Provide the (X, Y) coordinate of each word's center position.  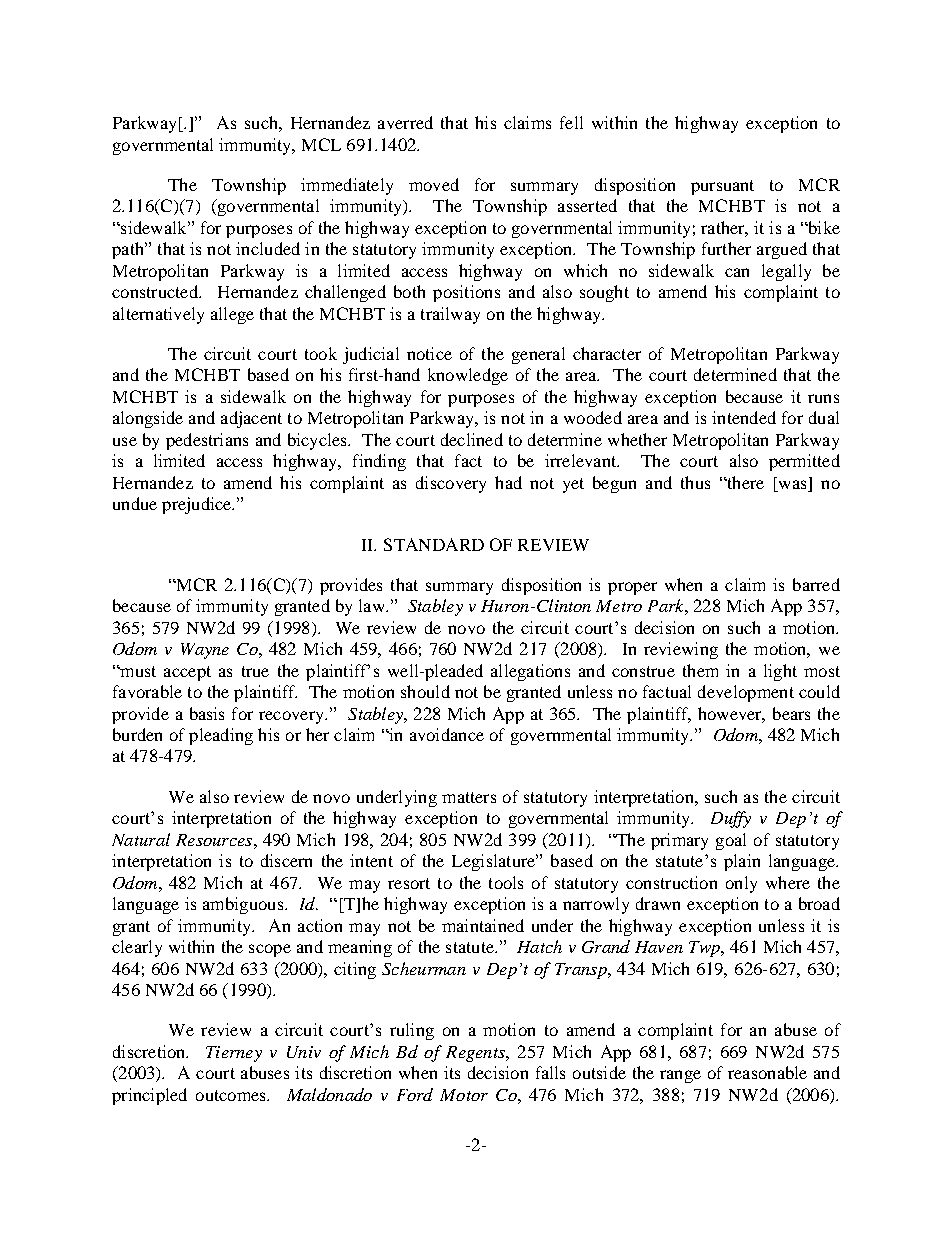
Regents (476, 1054)
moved (434, 184)
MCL (321, 144)
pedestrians (207, 441)
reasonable (767, 1072)
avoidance (447, 734)
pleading (221, 736)
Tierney (234, 1054)
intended (744, 417)
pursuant (722, 187)
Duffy (731, 819)
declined (472, 439)
